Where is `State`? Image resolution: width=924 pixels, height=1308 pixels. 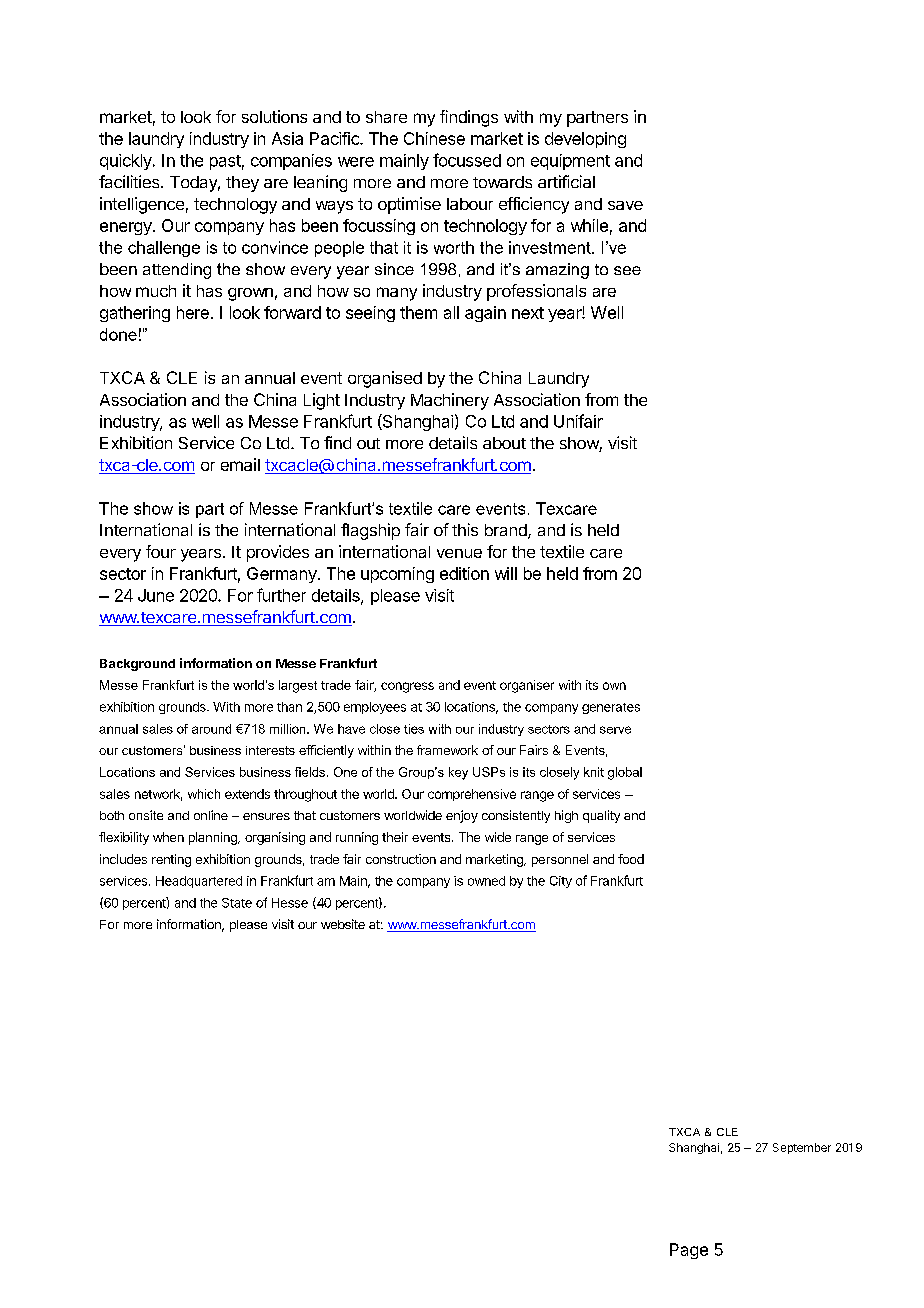
State is located at coordinates (237, 903).
